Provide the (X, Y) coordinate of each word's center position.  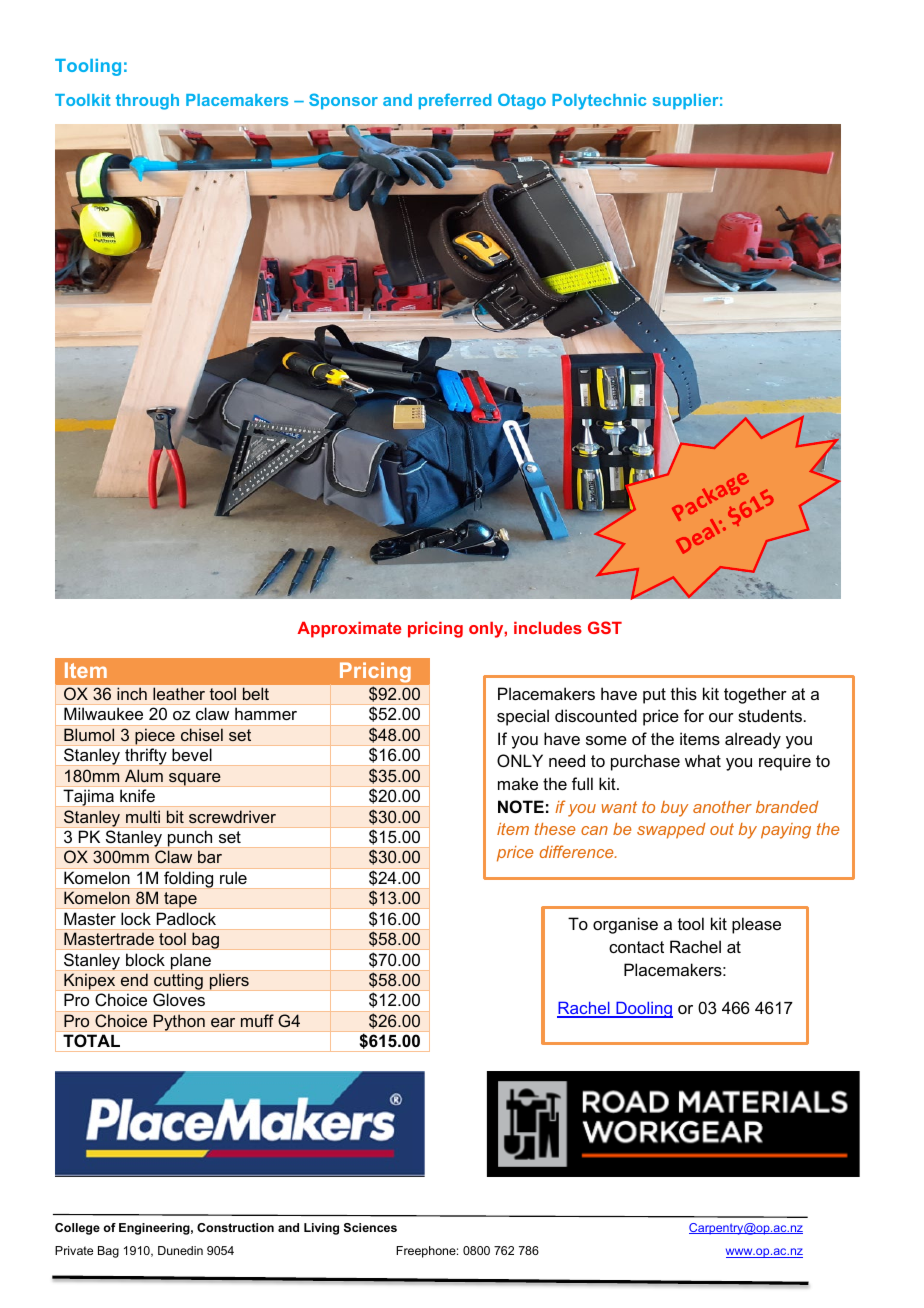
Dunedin (180, 1250)
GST (605, 627)
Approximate (349, 630)
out (722, 829)
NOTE (521, 806)
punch (190, 838)
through (147, 102)
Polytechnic (599, 102)
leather (179, 694)
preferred (455, 101)
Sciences (370, 1227)
